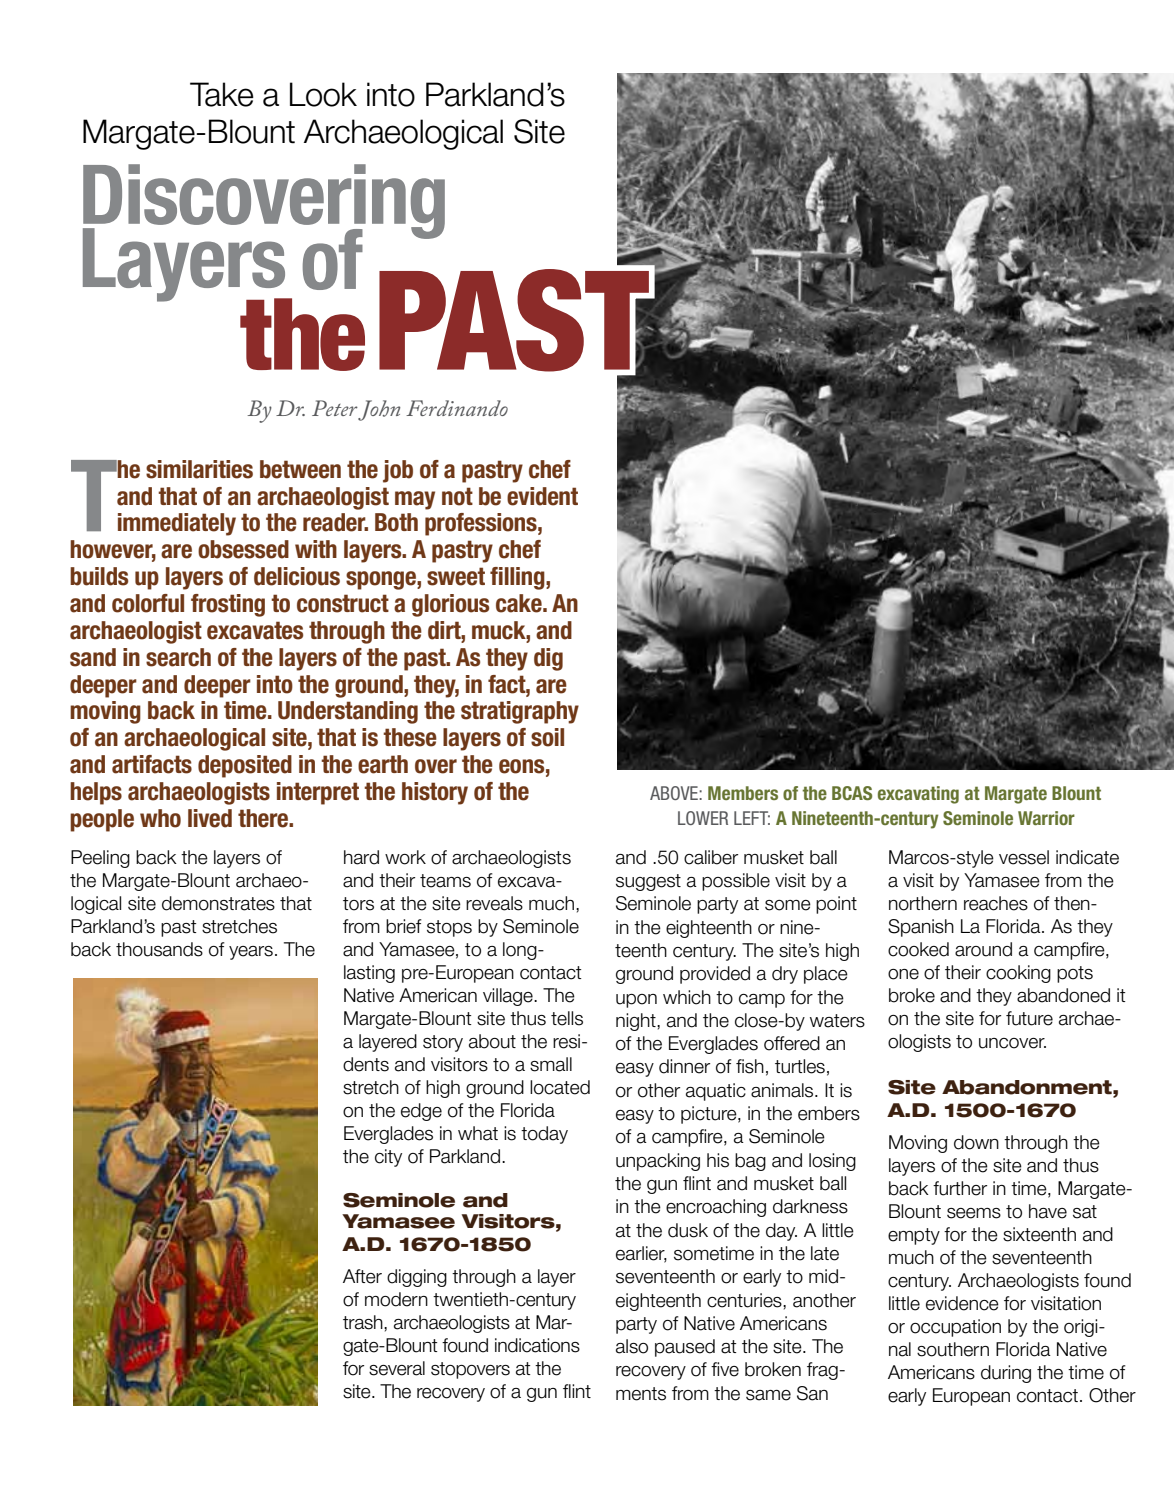  I want to click on Ferdinando, so click(457, 408).
